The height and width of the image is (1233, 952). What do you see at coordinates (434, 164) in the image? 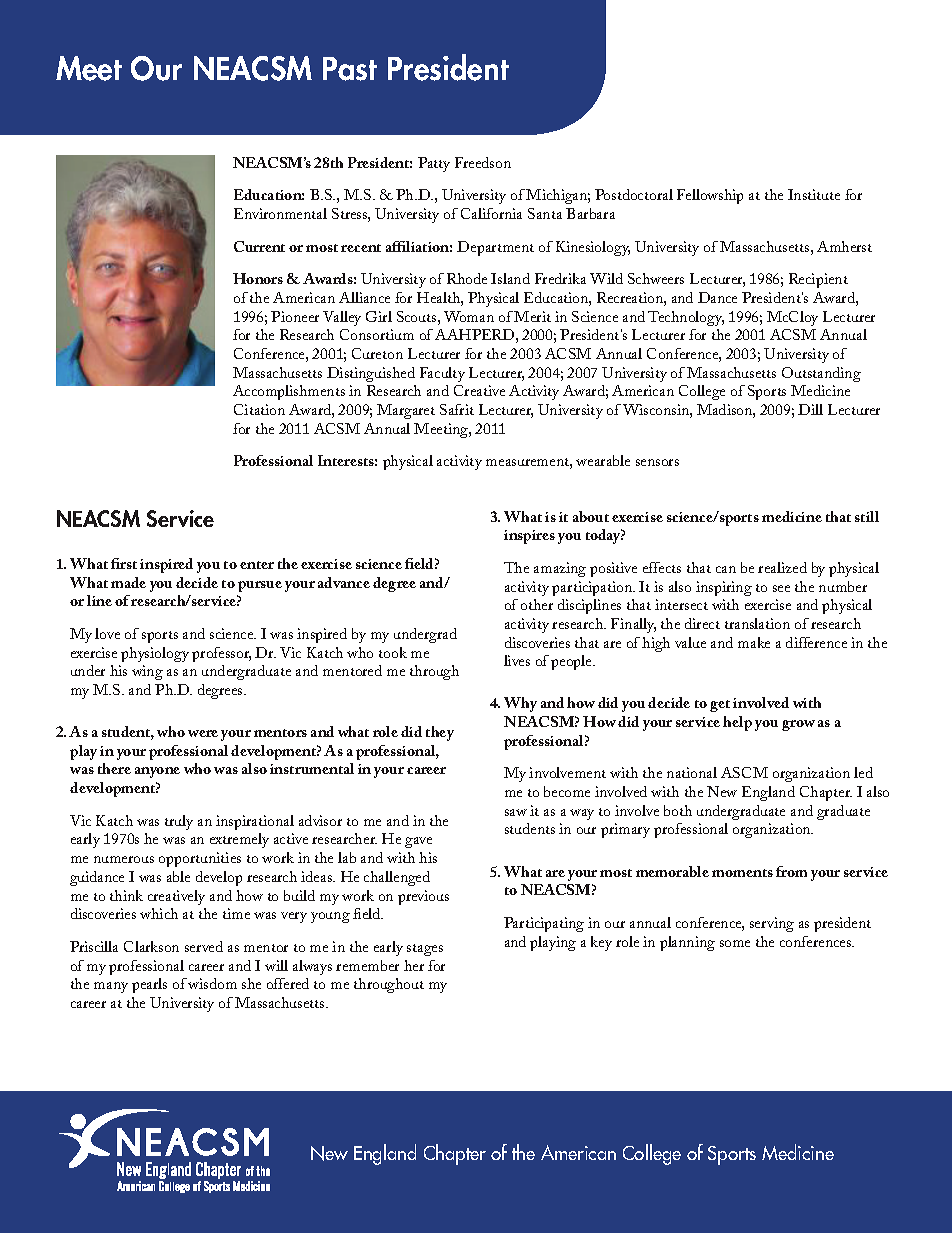
I see `Patty` at bounding box center [434, 164].
